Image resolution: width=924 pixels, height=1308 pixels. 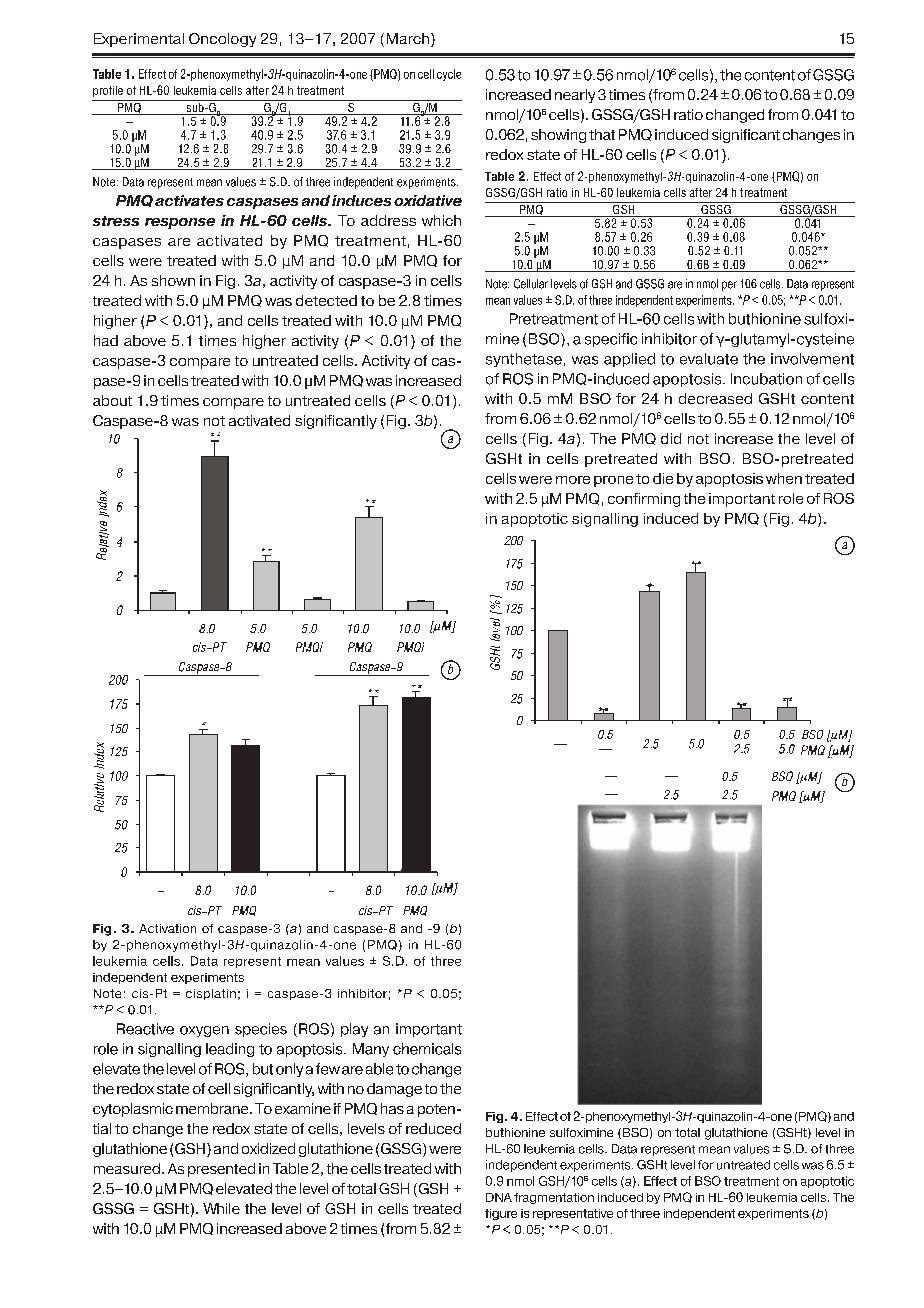 I want to click on about, so click(x=112, y=400).
